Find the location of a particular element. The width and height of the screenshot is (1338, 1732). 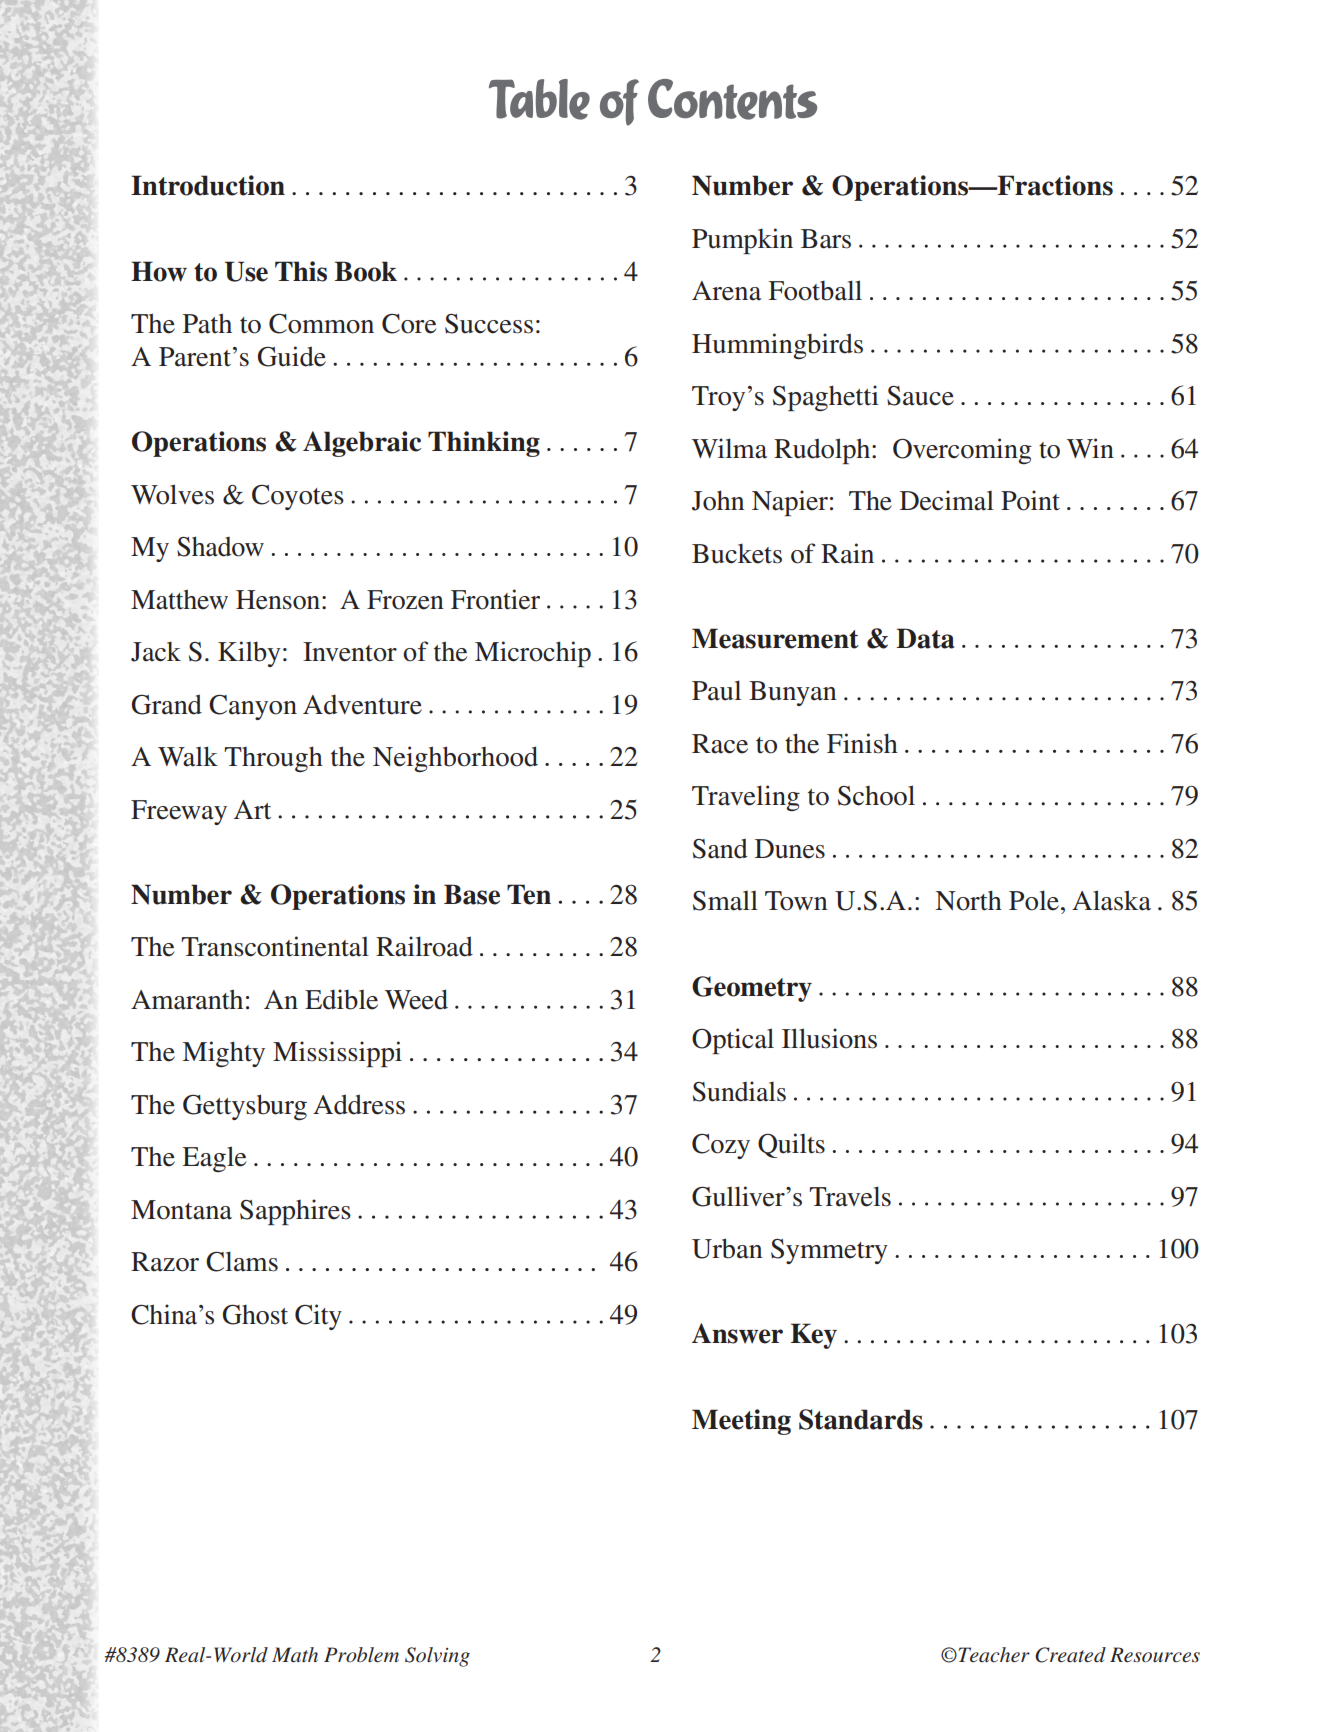

Travels is located at coordinates (850, 1196).
